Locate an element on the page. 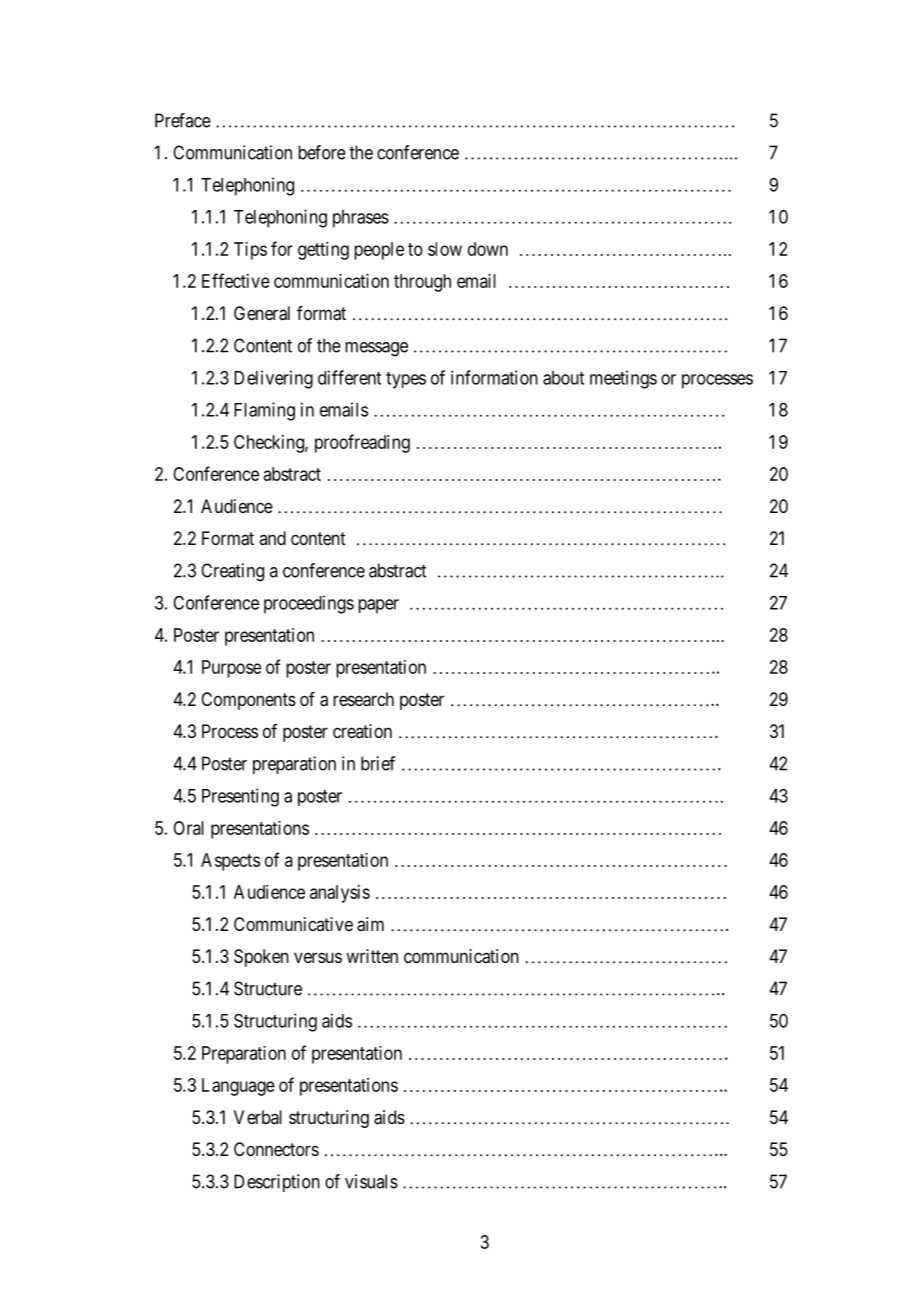 Image resolution: width=924 pixels, height=1308 pixels. Purpose is located at coordinates (231, 669).
